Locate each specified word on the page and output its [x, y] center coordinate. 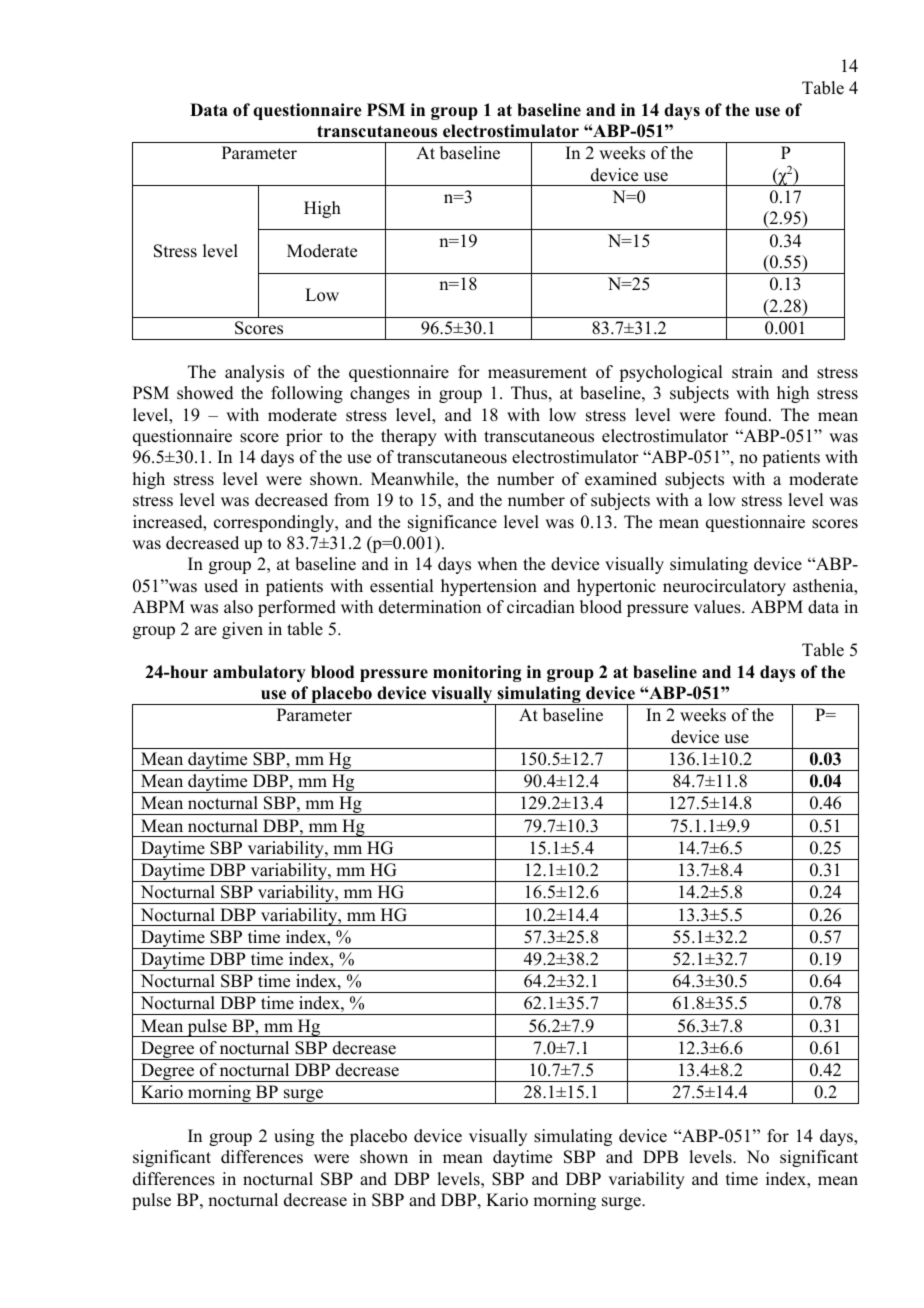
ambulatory [259, 673]
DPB [660, 1156]
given [242, 630]
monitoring [477, 673]
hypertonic [616, 587]
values [718, 607]
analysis [254, 373]
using [294, 1137]
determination [430, 607]
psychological [670, 373]
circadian [541, 607]
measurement [537, 373]
